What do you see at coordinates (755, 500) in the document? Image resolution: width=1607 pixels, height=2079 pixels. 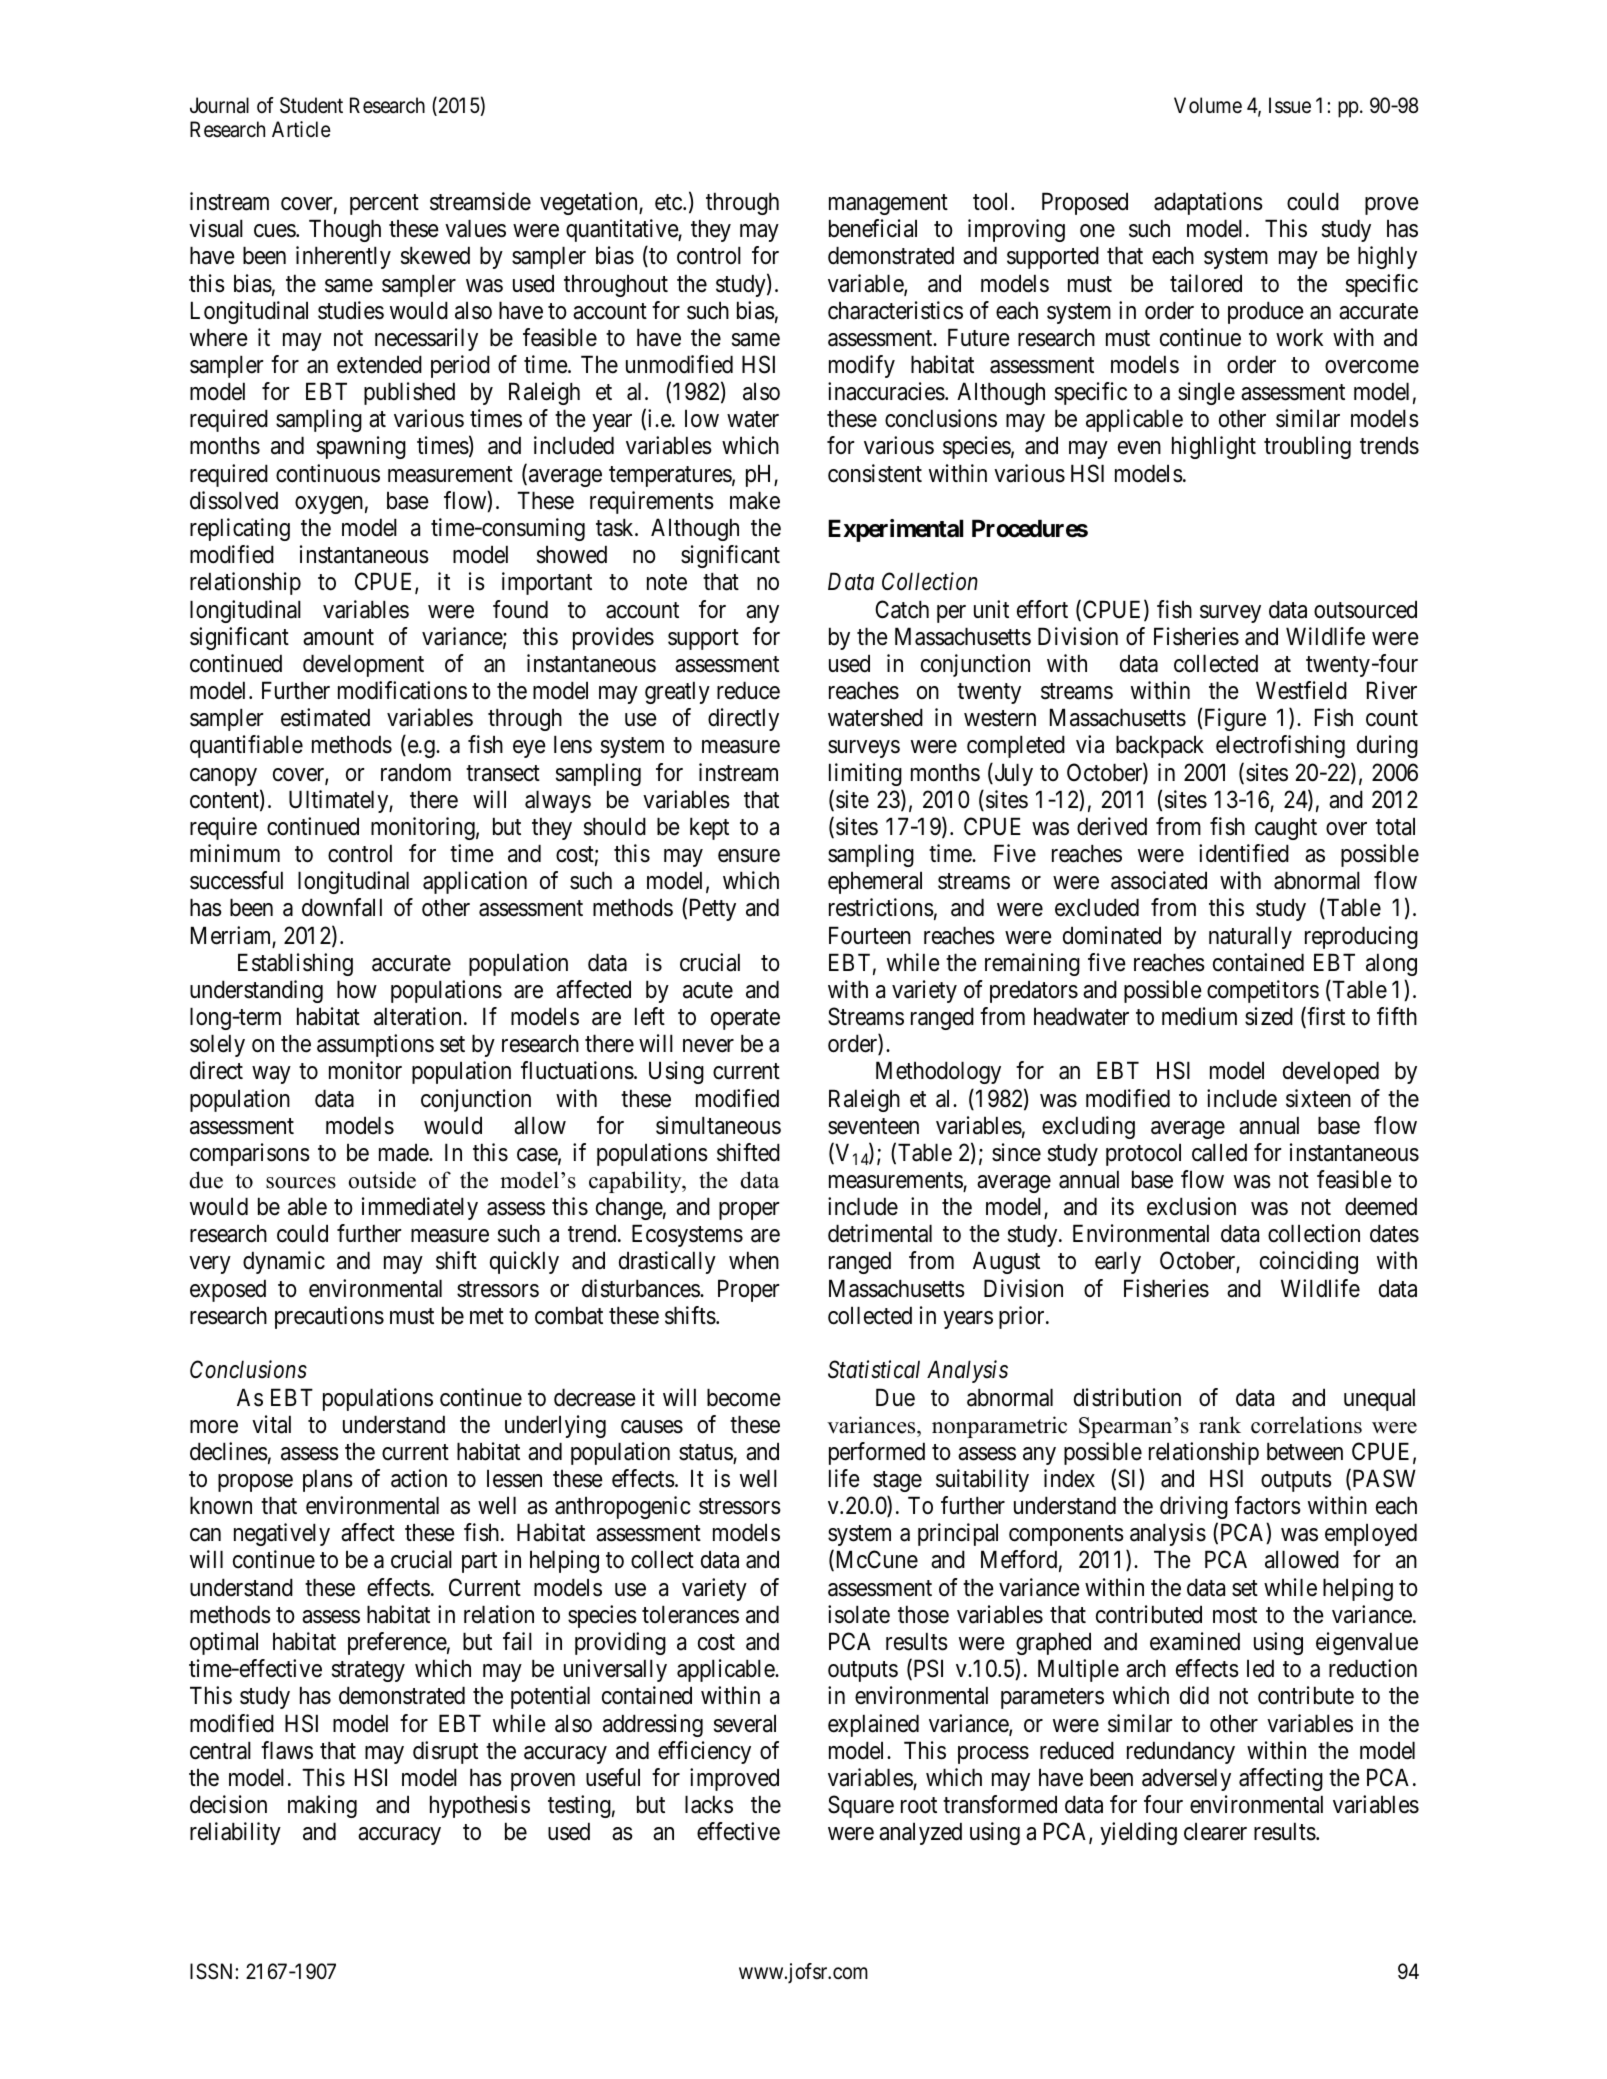 I see `make` at bounding box center [755, 500].
